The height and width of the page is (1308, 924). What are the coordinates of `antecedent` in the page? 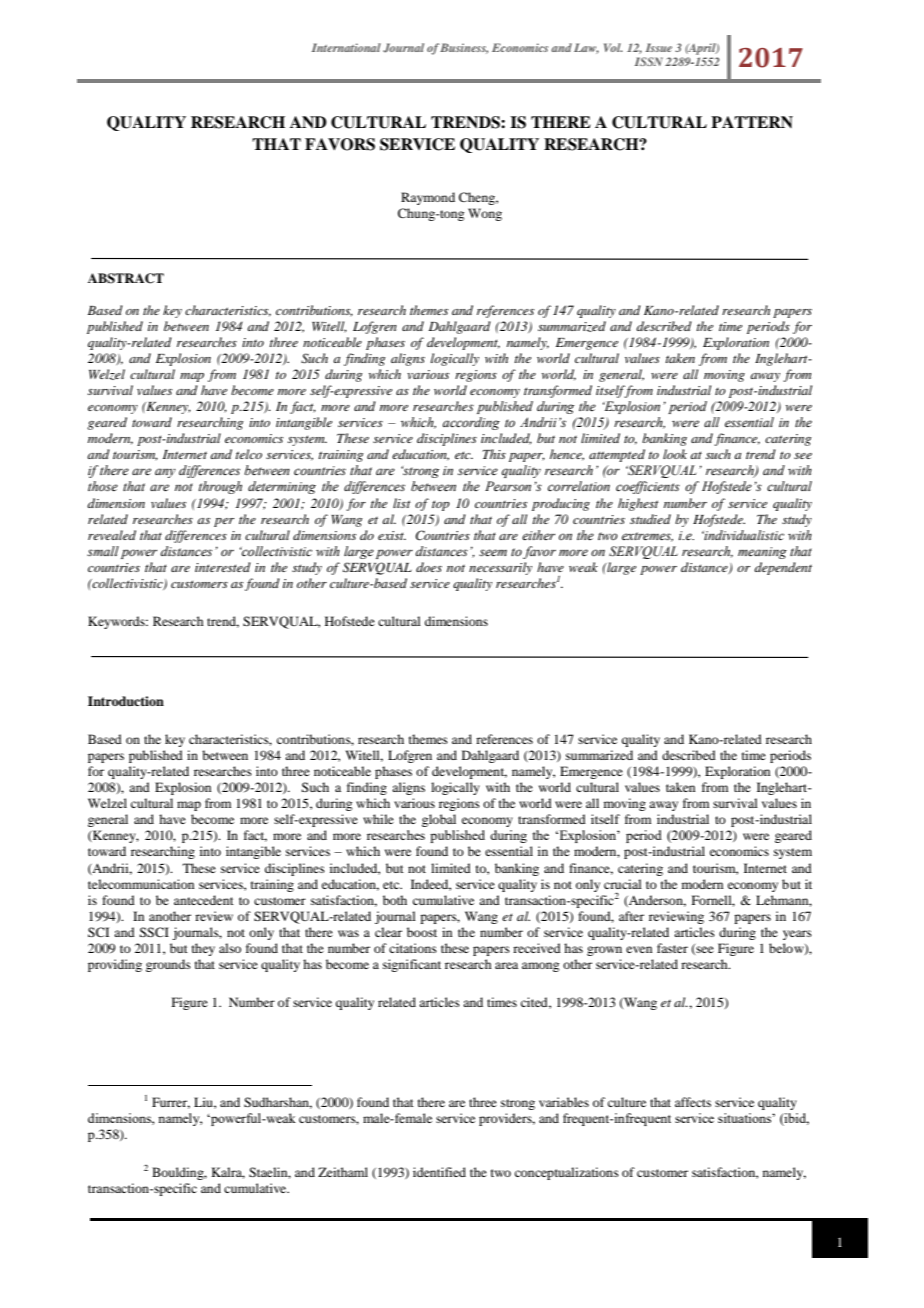 It's located at (204, 900).
